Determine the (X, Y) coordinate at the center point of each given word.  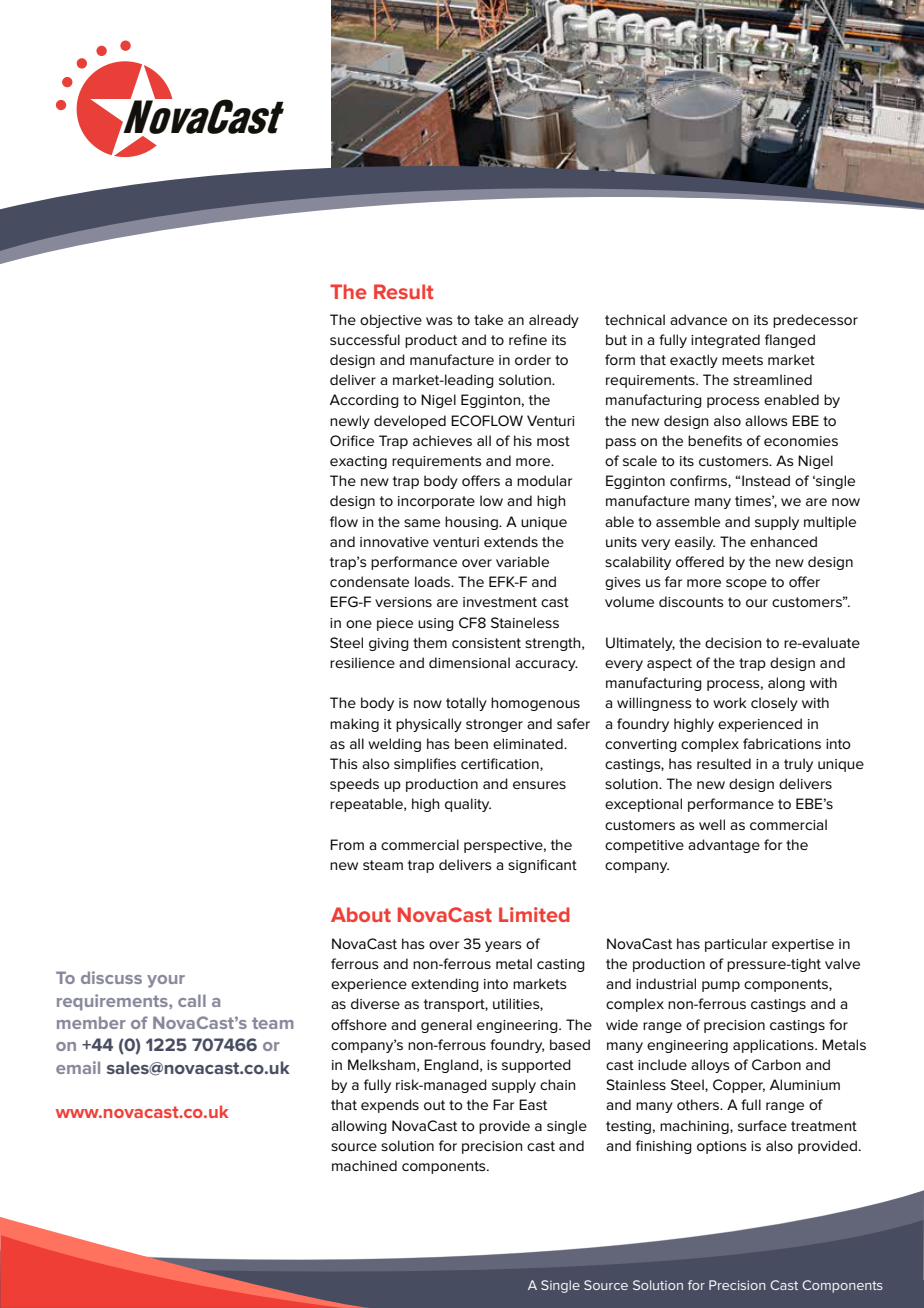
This (344, 763)
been (471, 743)
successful (365, 339)
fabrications (782, 743)
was (439, 321)
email (78, 1067)
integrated (725, 341)
